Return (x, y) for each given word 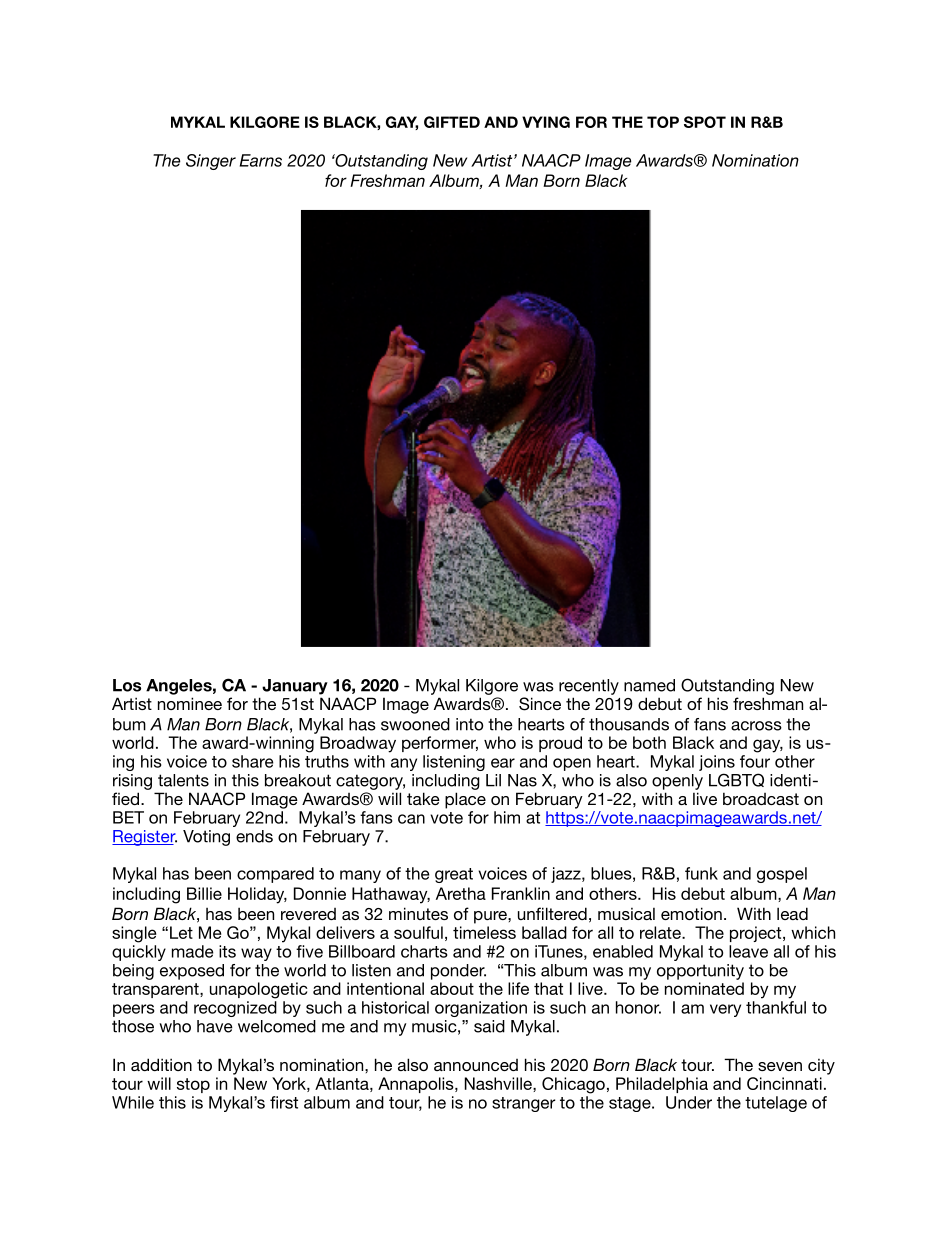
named (649, 685)
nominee (190, 703)
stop (193, 1085)
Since (540, 704)
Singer (211, 162)
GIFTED (452, 122)
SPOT (705, 122)
